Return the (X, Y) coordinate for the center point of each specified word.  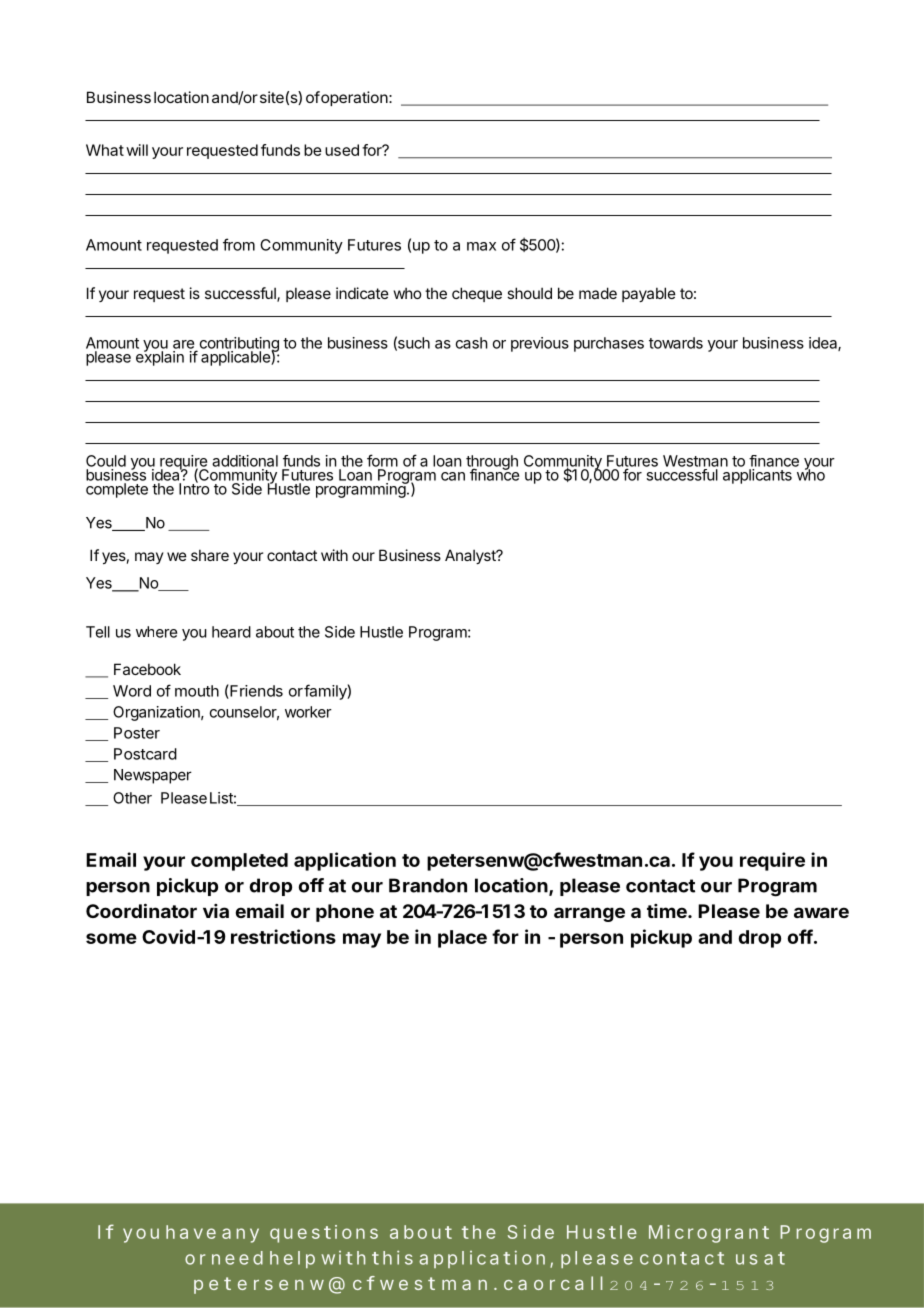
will (137, 150)
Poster (137, 733)
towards (676, 343)
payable (649, 294)
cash (472, 343)
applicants (757, 476)
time (668, 911)
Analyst (471, 556)
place (462, 939)
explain (160, 357)
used (342, 150)
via (216, 911)
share (210, 555)
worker (308, 712)
